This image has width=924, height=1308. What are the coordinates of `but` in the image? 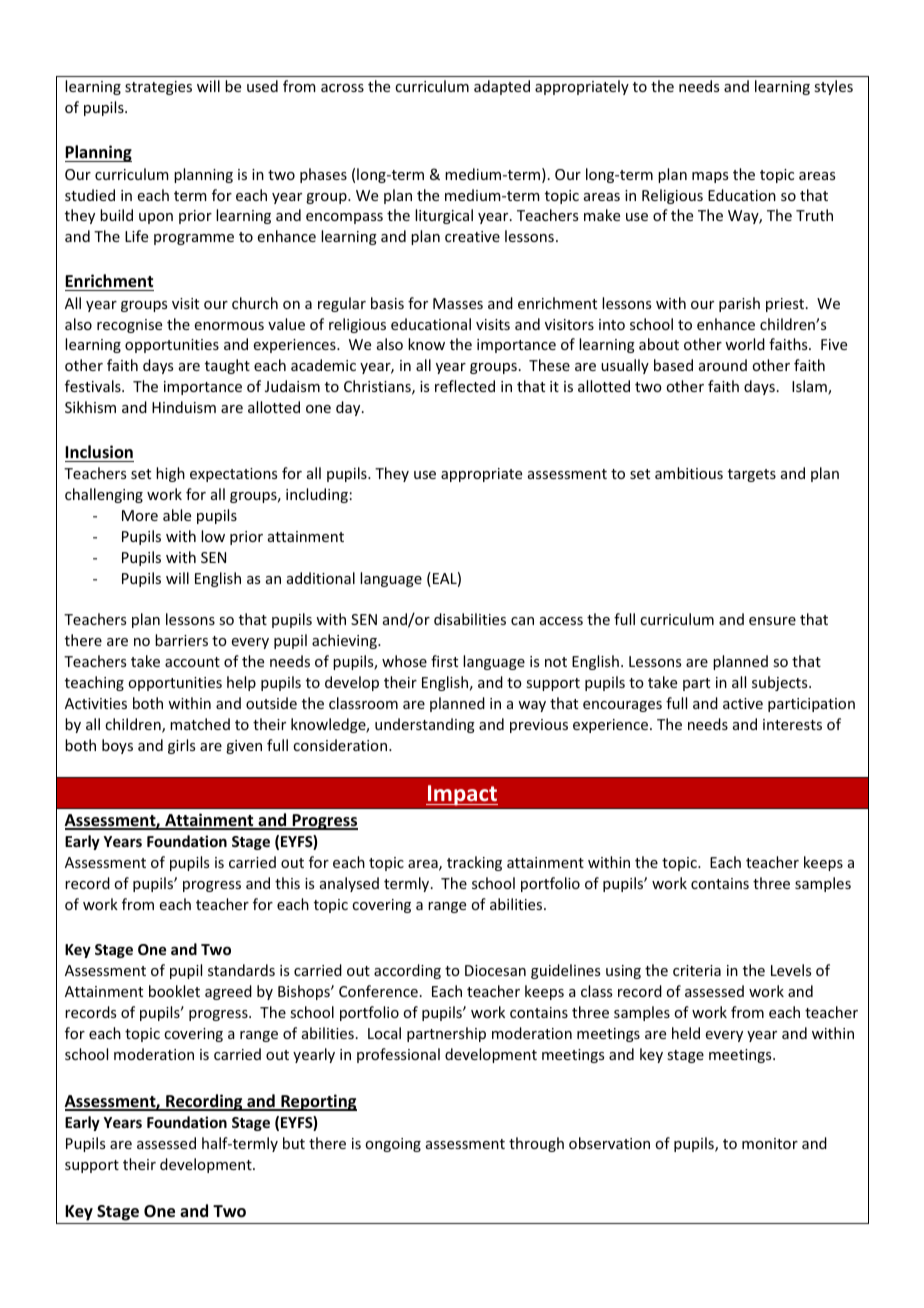 It's located at (294, 1143).
